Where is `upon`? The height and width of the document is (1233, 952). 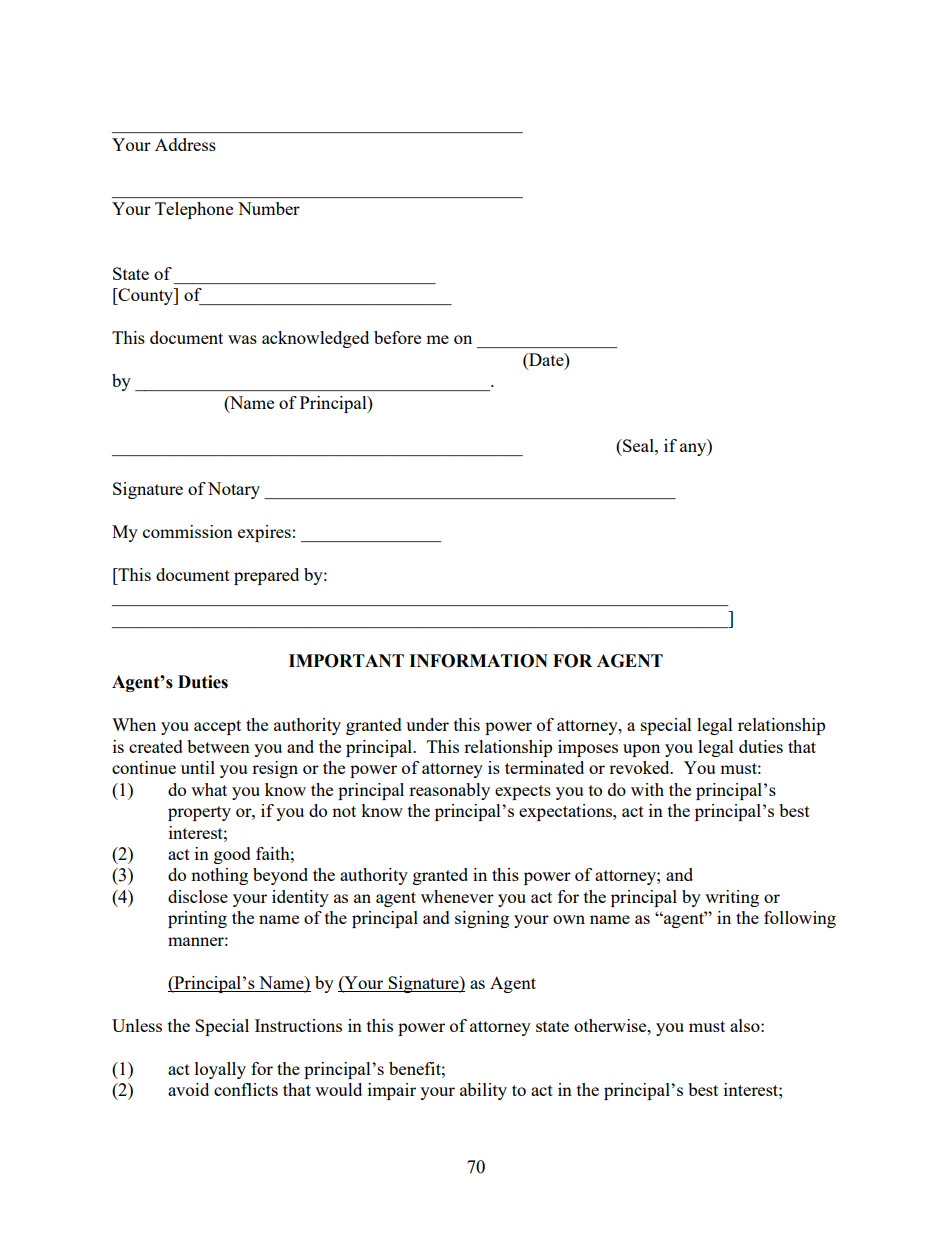 upon is located at coordinates (641, 750).
